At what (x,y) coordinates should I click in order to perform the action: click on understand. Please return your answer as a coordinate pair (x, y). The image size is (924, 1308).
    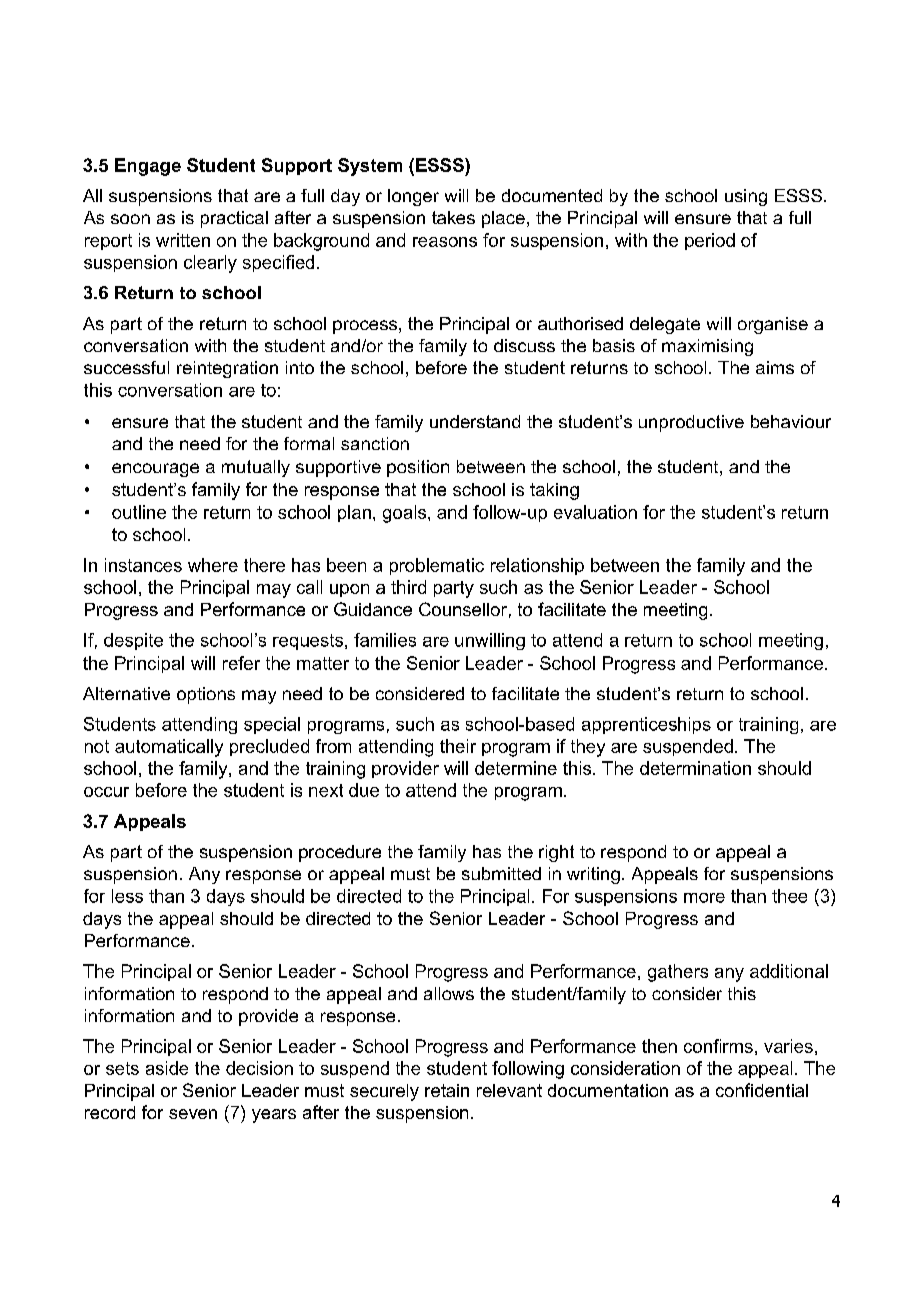
    Looking at the image, I should click on (475, 421).
